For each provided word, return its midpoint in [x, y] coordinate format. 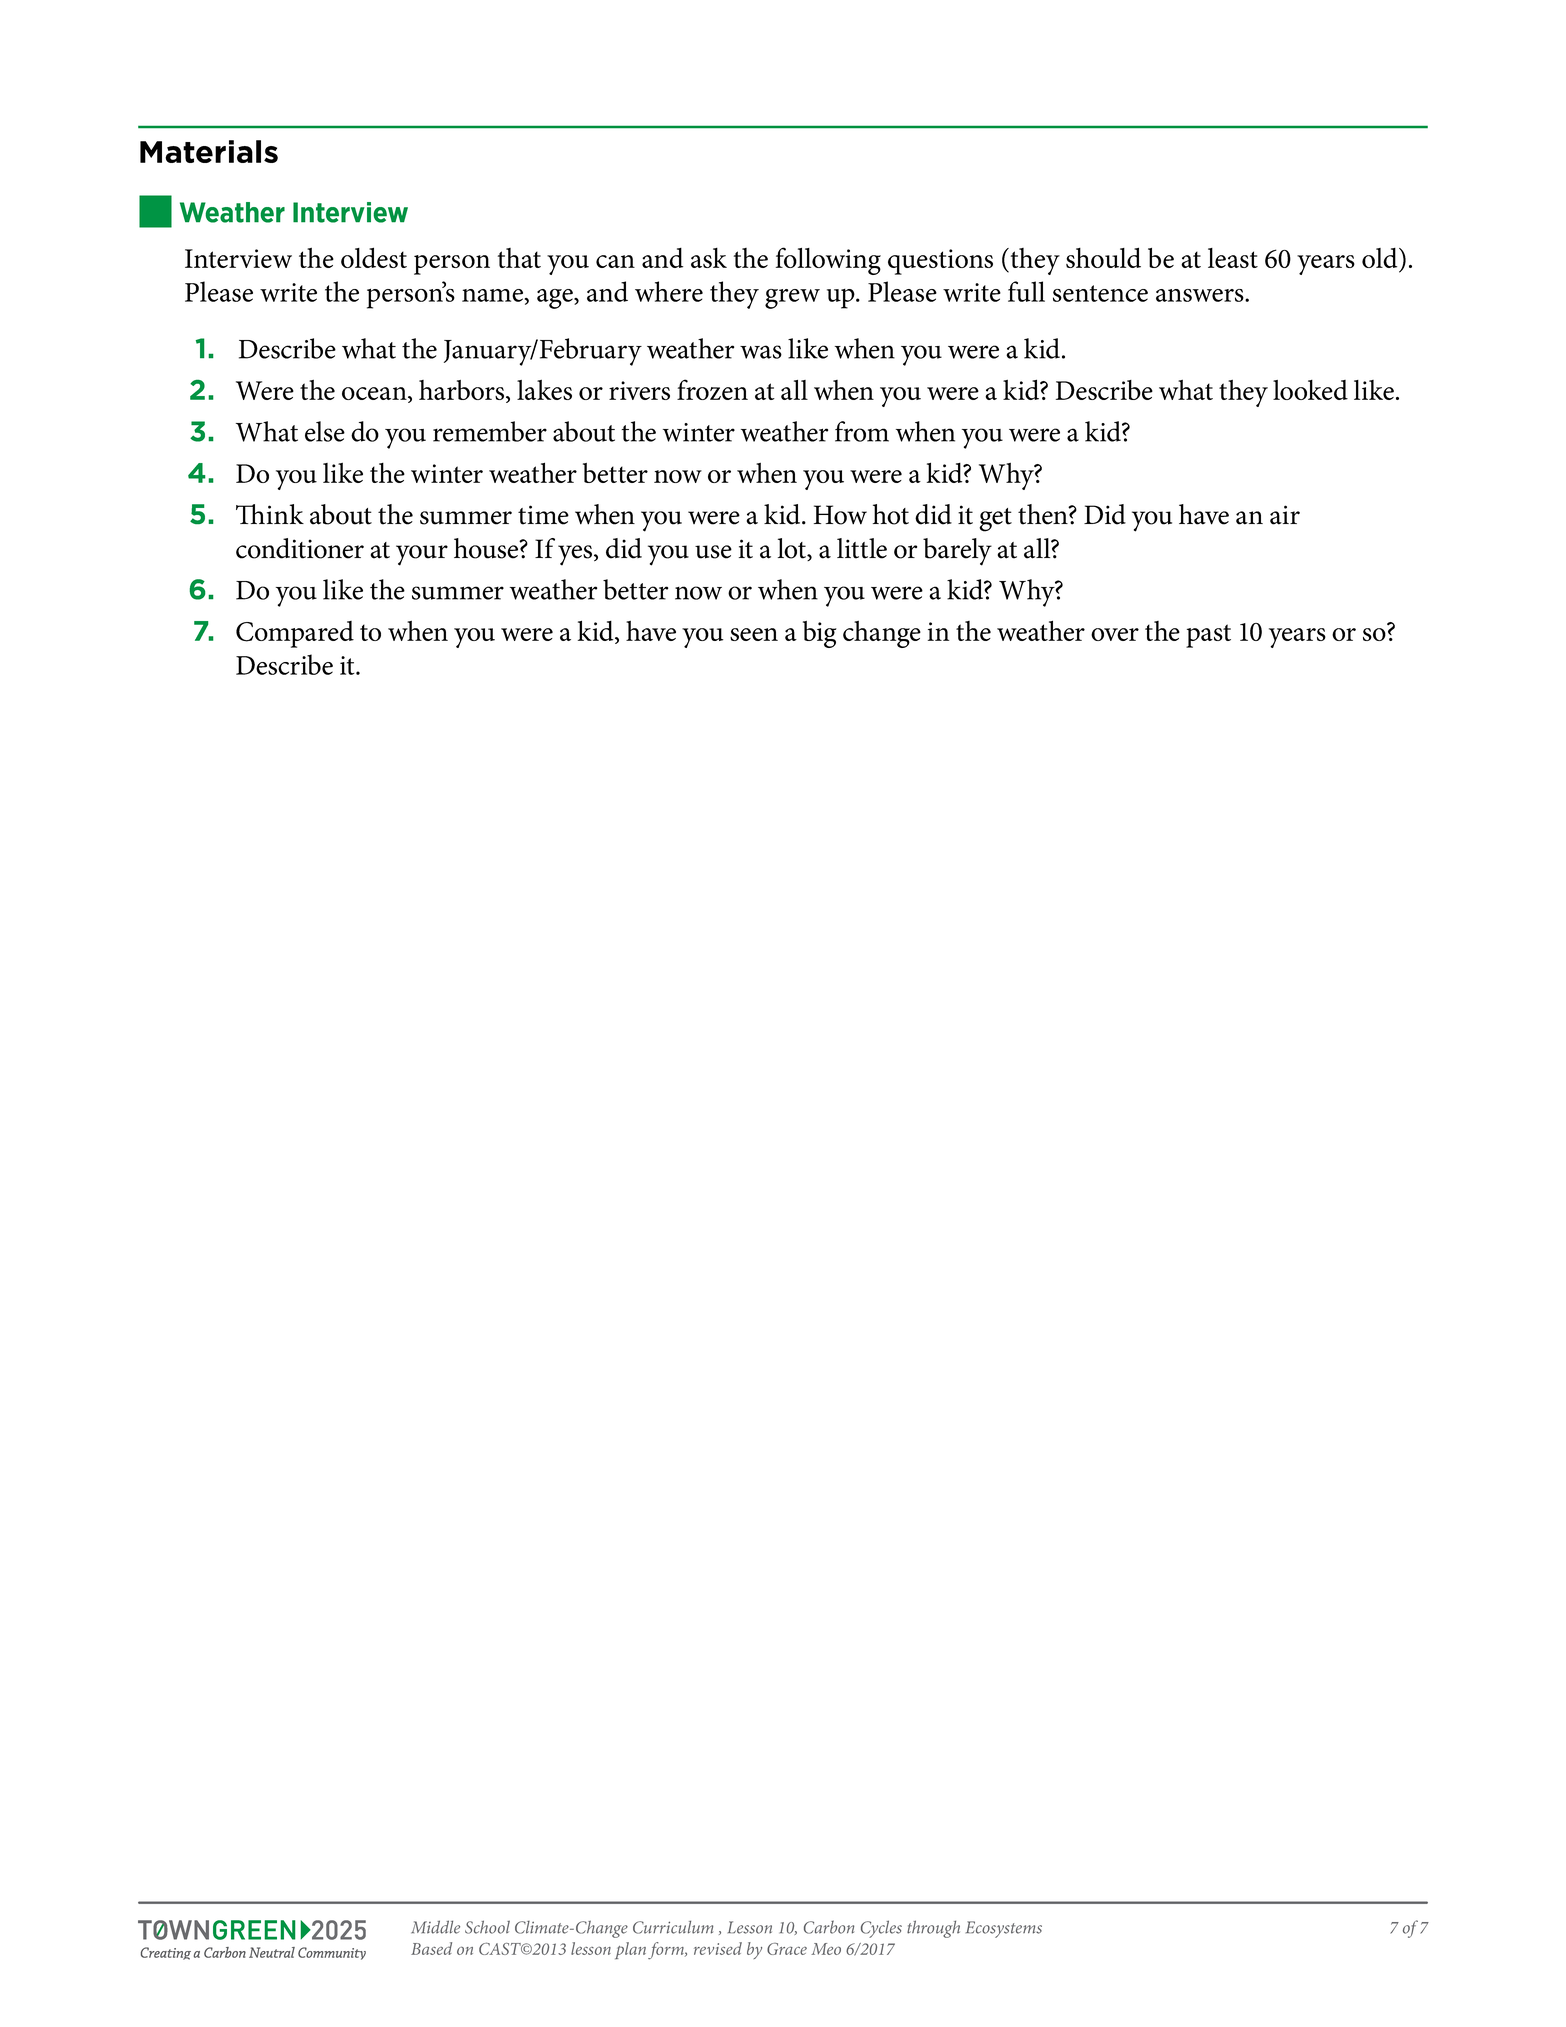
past [1208, 636]
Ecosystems [1004, 1929]
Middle [435, 1927]
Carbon [829, 1927]
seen [754, 634]
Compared [295, 634]
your [422, 555]
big [820, 634]
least [1233, 258]
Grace [787, 1949]
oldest [374, 257]
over [1115, 634]
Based [431, 1948]
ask [709, 258]
